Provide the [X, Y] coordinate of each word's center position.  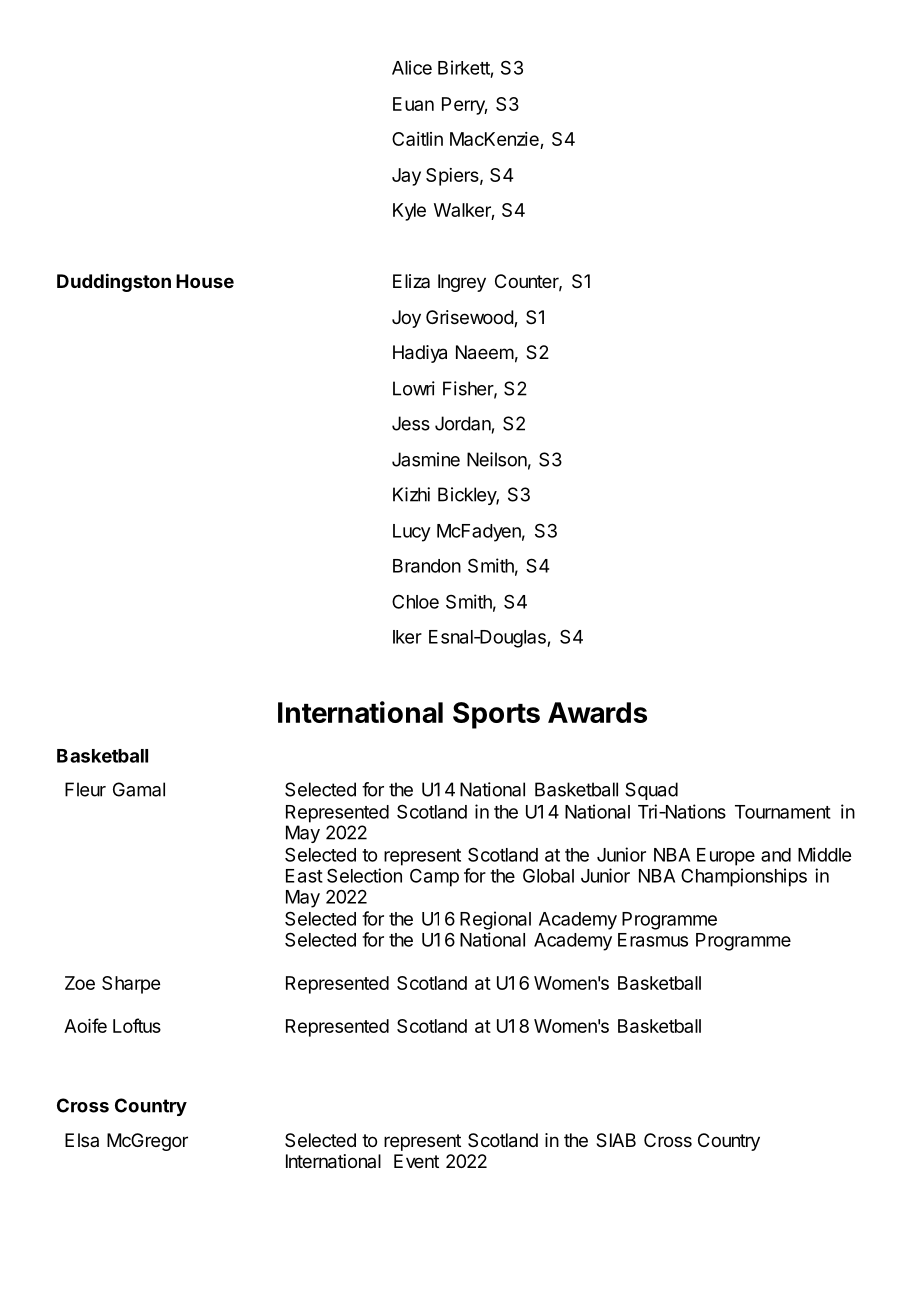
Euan [413, 104]
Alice [412, 67]
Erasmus [653, 940]
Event [416, 1161]
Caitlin [417, 139]
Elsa [82, 1140]
